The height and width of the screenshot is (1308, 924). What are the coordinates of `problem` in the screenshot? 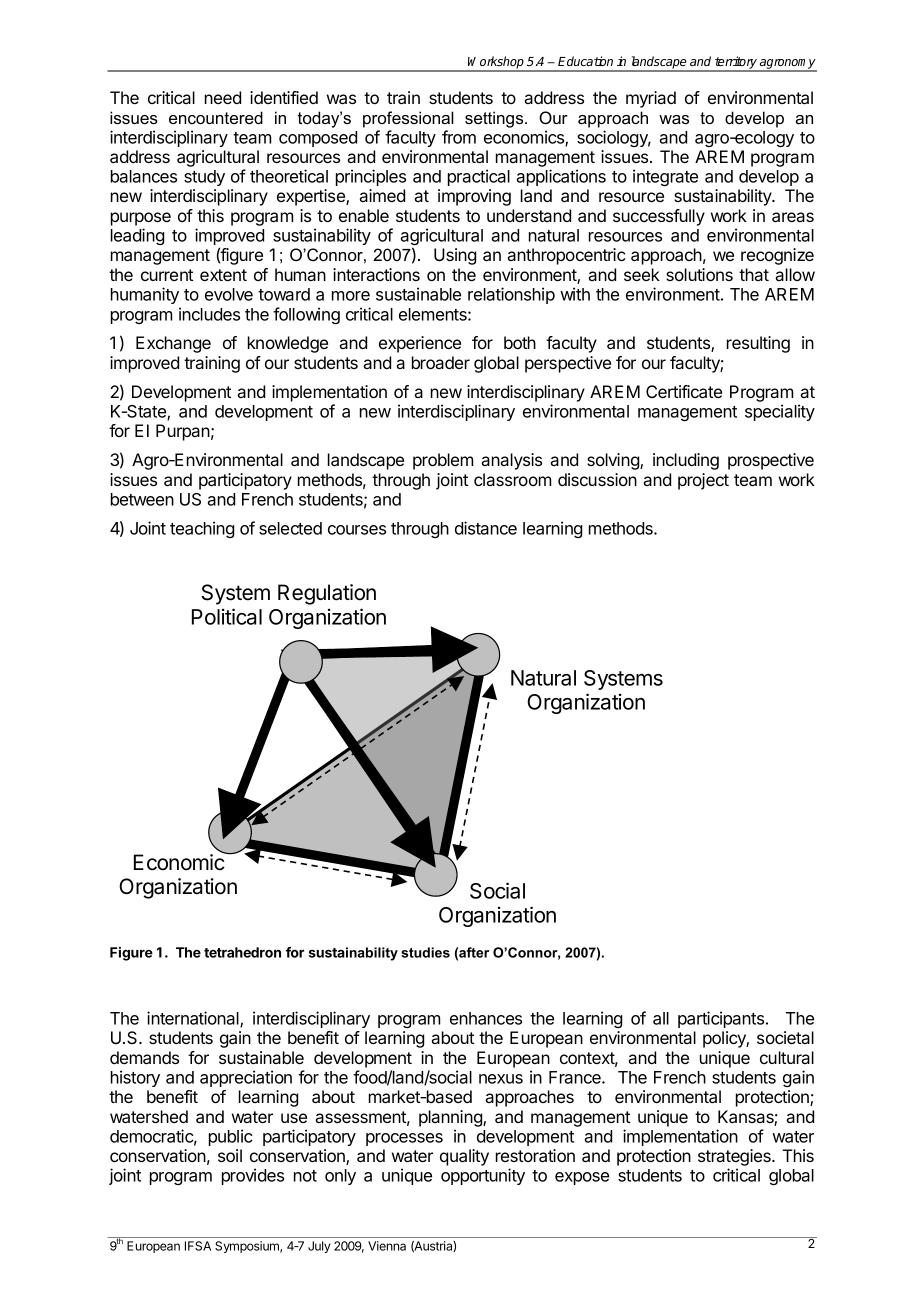 It's located at (443, 461).
